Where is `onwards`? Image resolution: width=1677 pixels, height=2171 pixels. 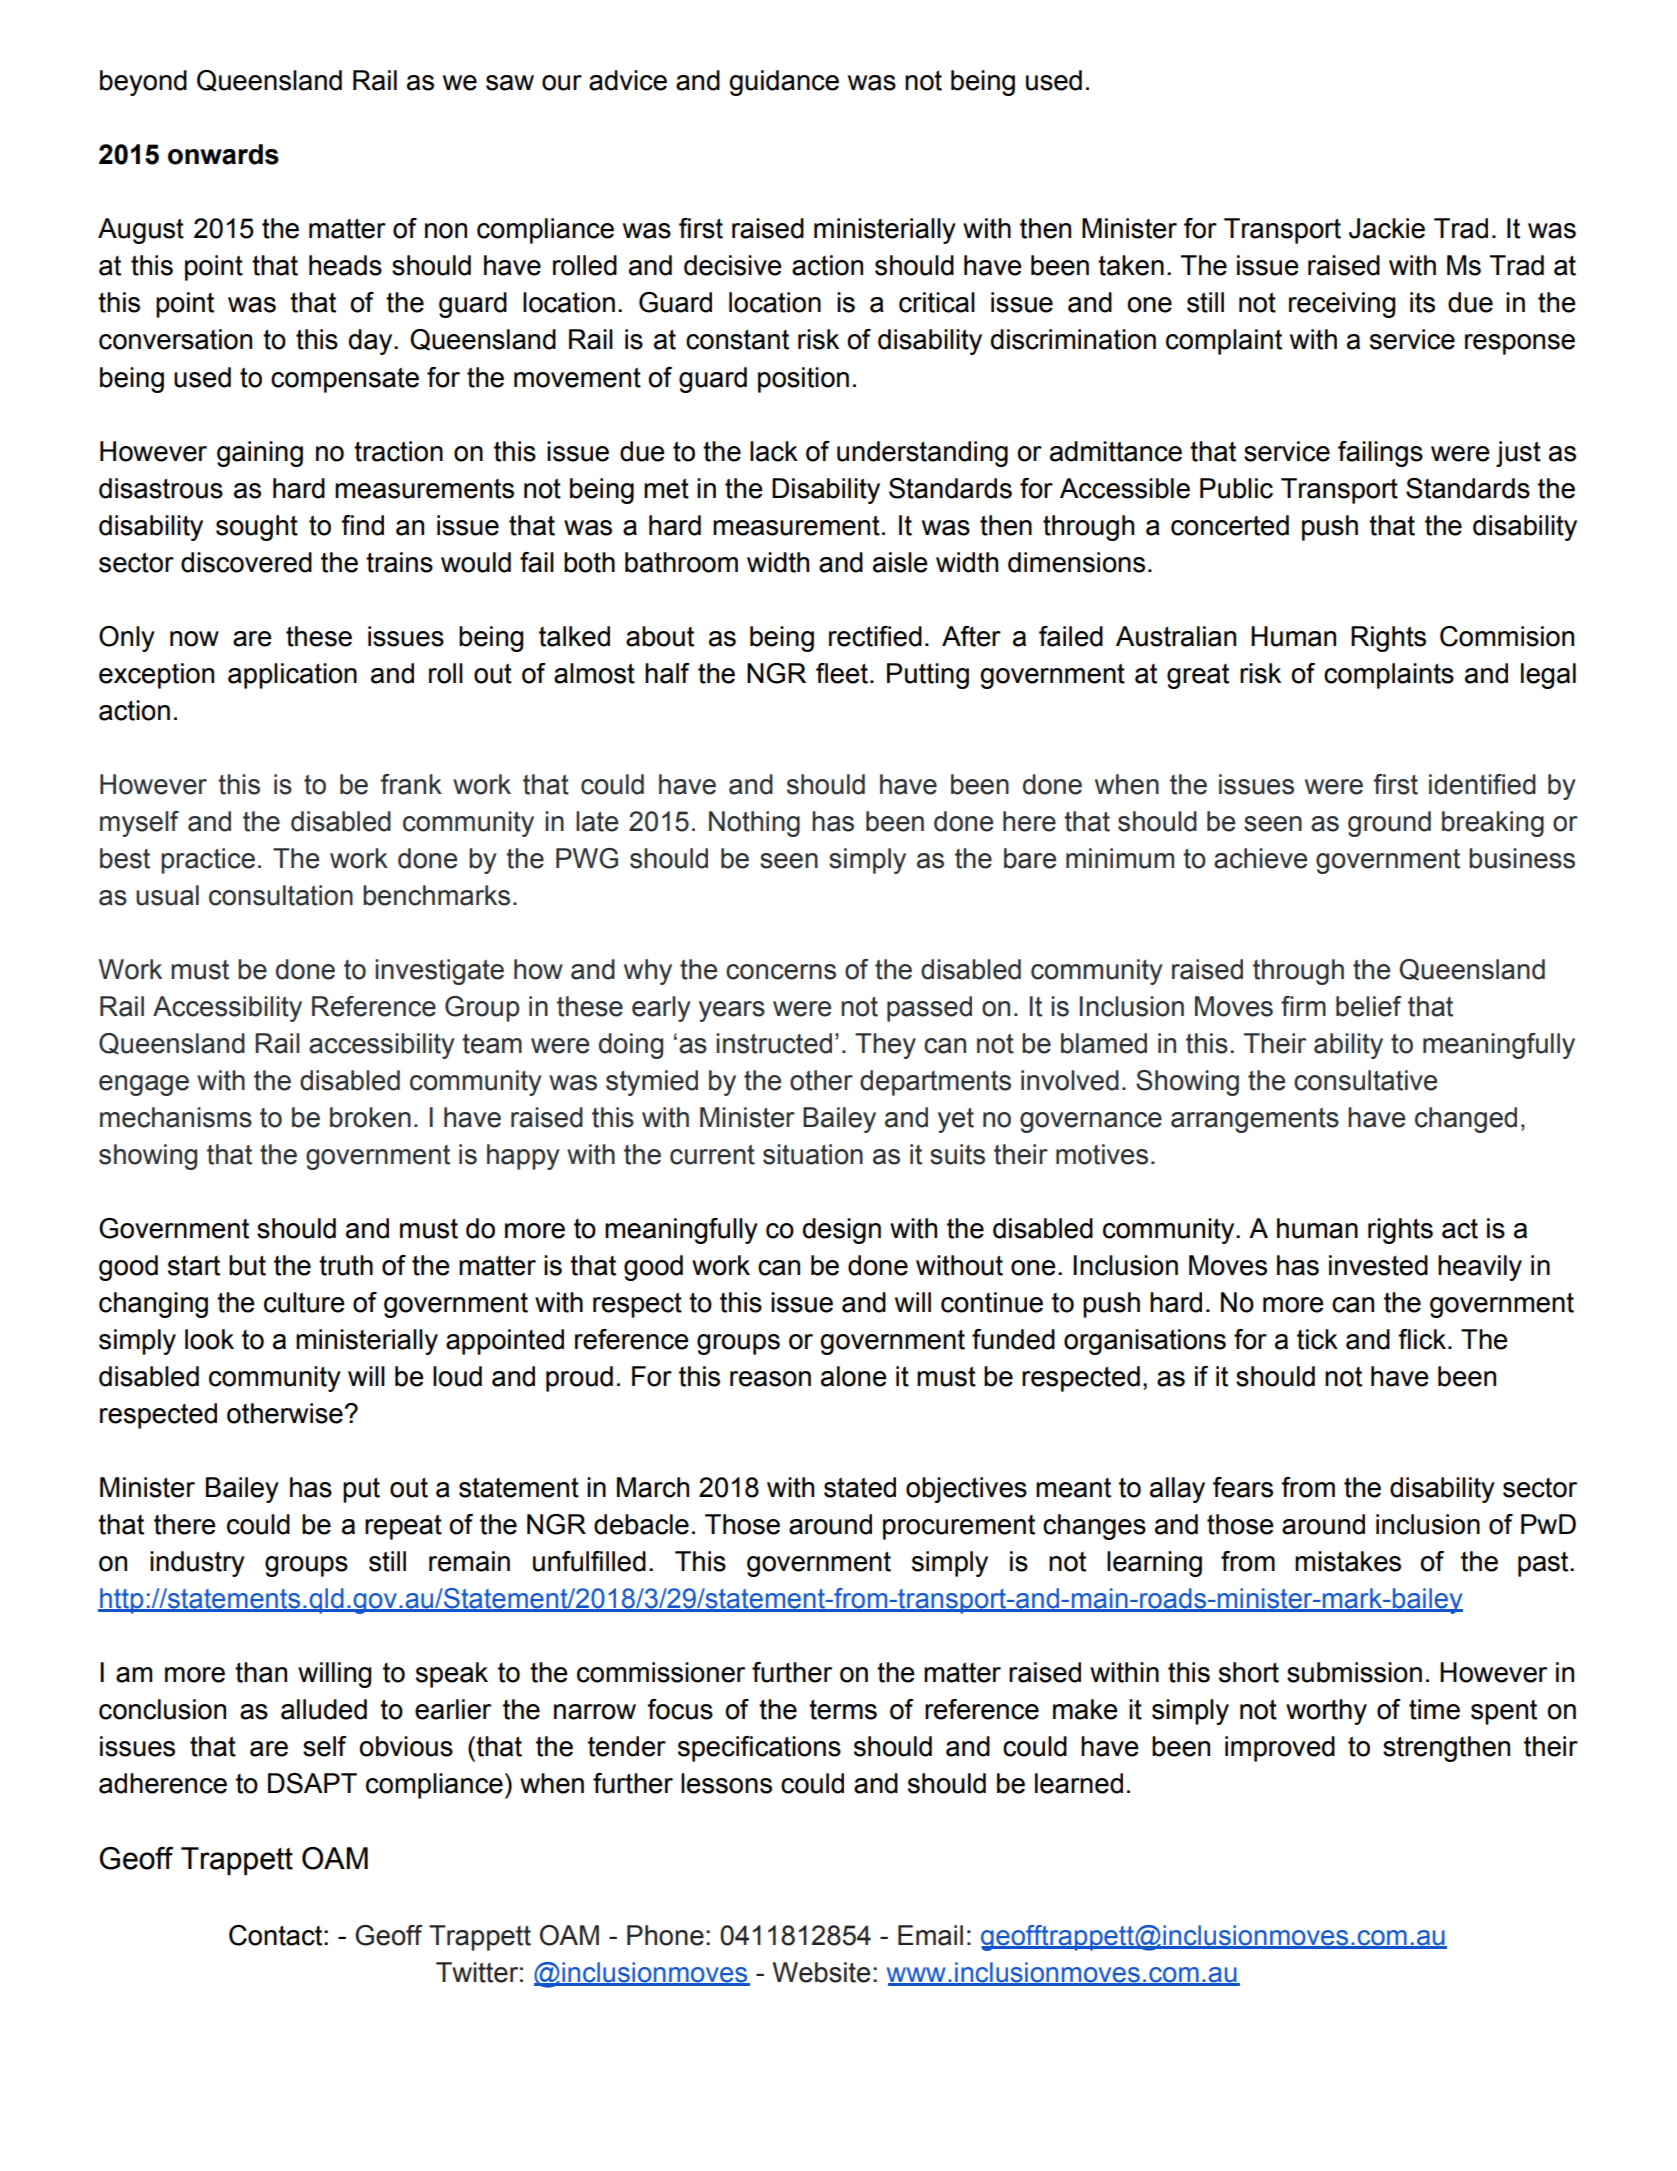 onwards is located at coordinates (223, 154).
